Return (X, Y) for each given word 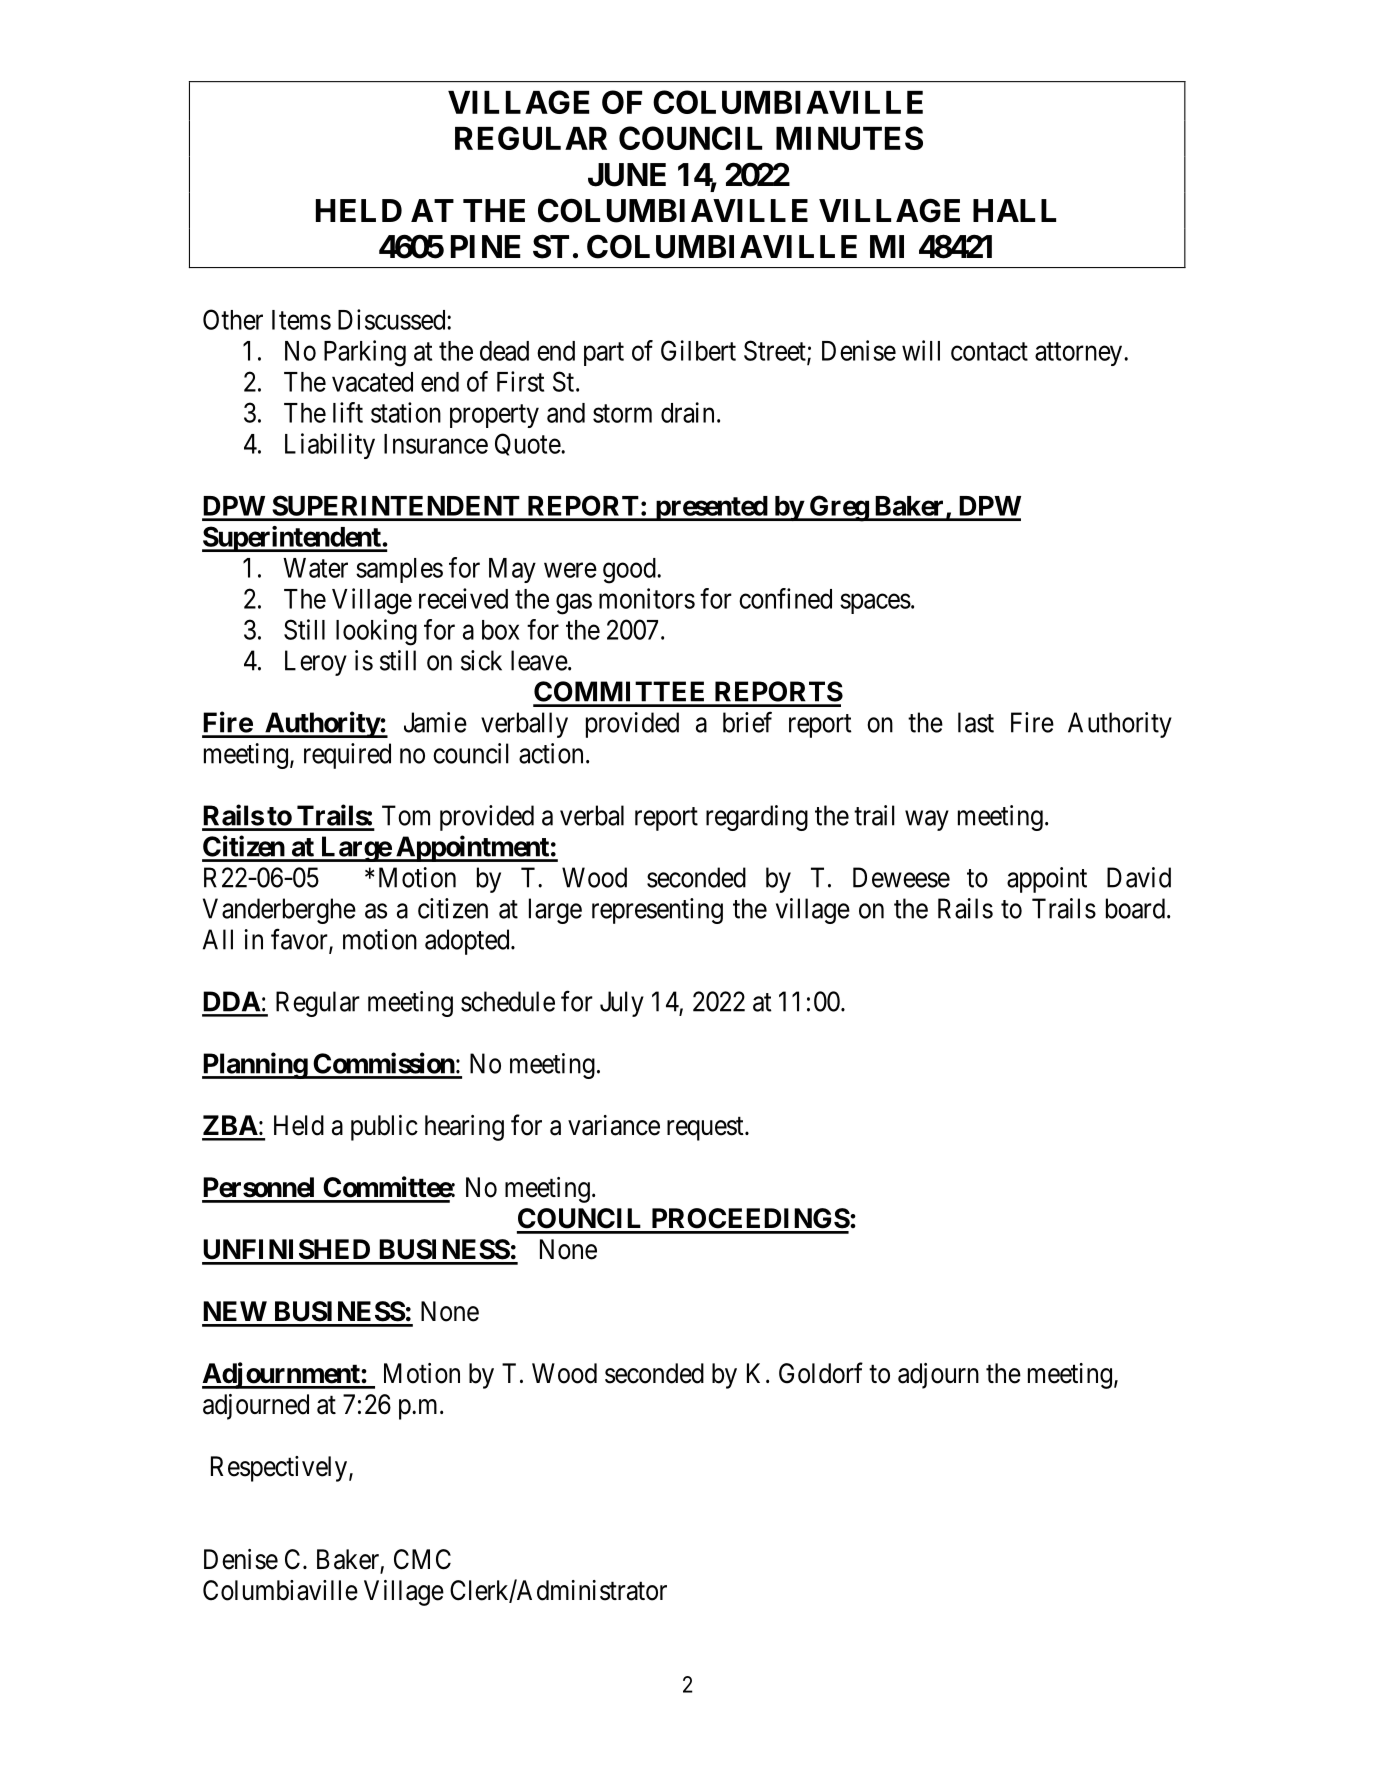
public (384, 1128)
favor (300, 940)
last (976, 722)
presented (711, 508)
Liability (330, 446)
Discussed (393, 319)
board (1135, 908)
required (347, 756)
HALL (1014, 210)
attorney (1080, 354)
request (706, 1129)
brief (747, 722)
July (622, 1004)
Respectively (280, 1469)
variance (614, 1125)
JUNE (627, 175)
